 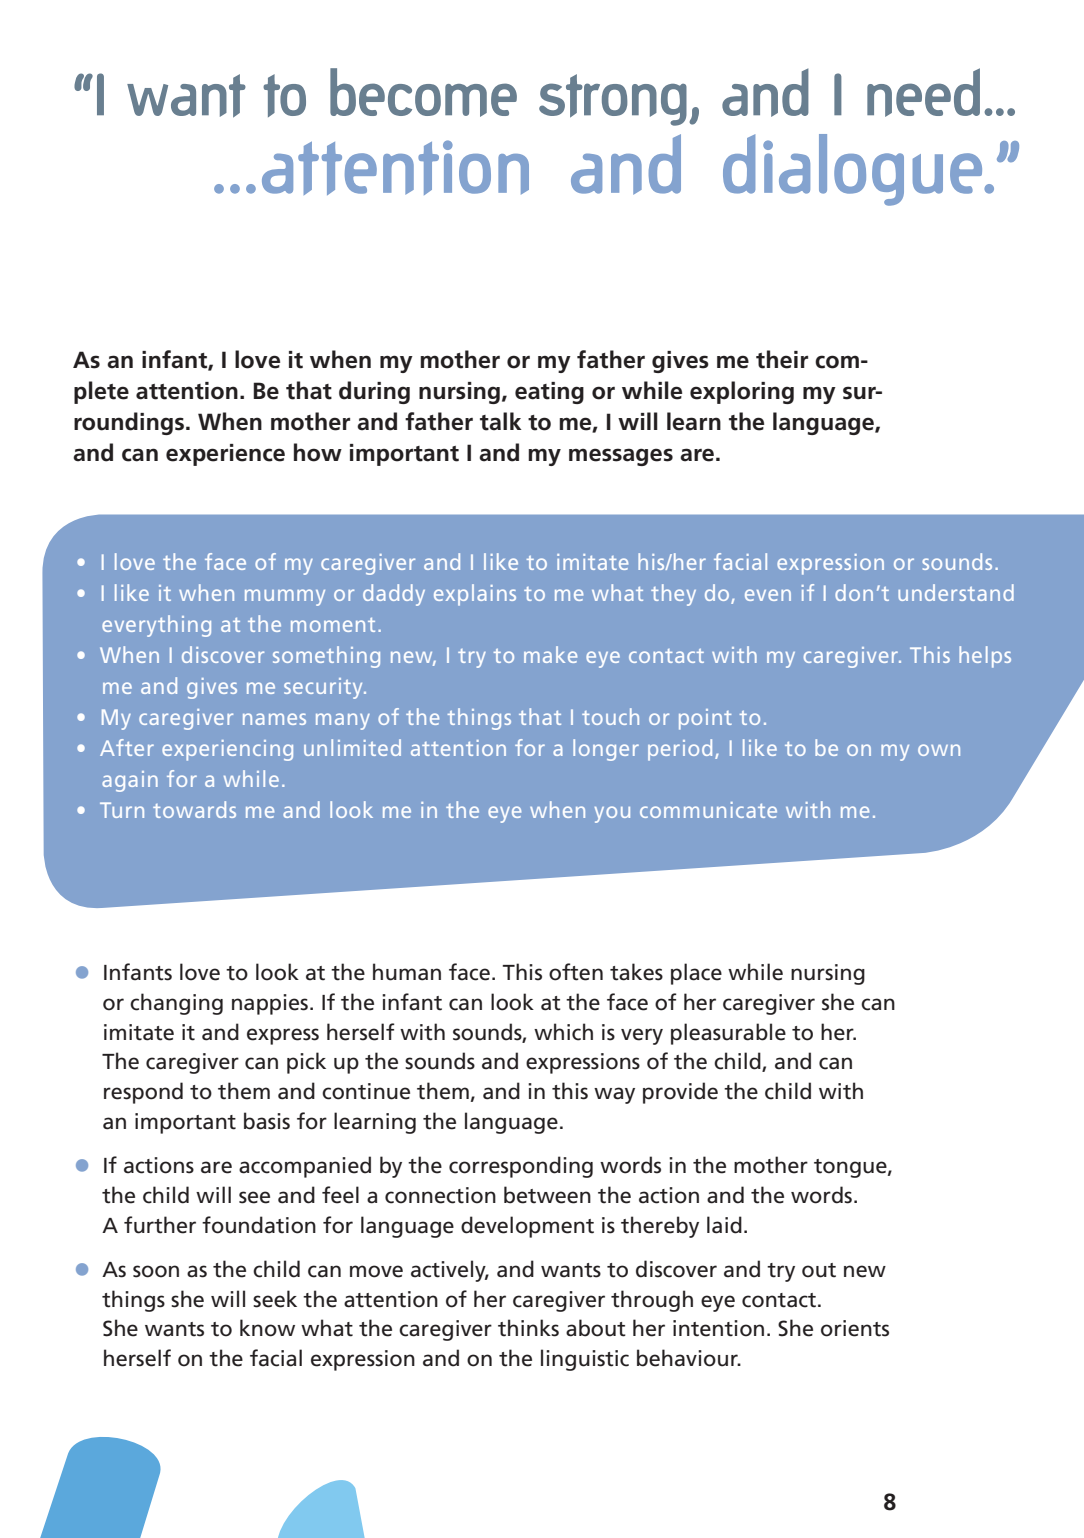 I want to click on become, so click(x=423, y=92).
